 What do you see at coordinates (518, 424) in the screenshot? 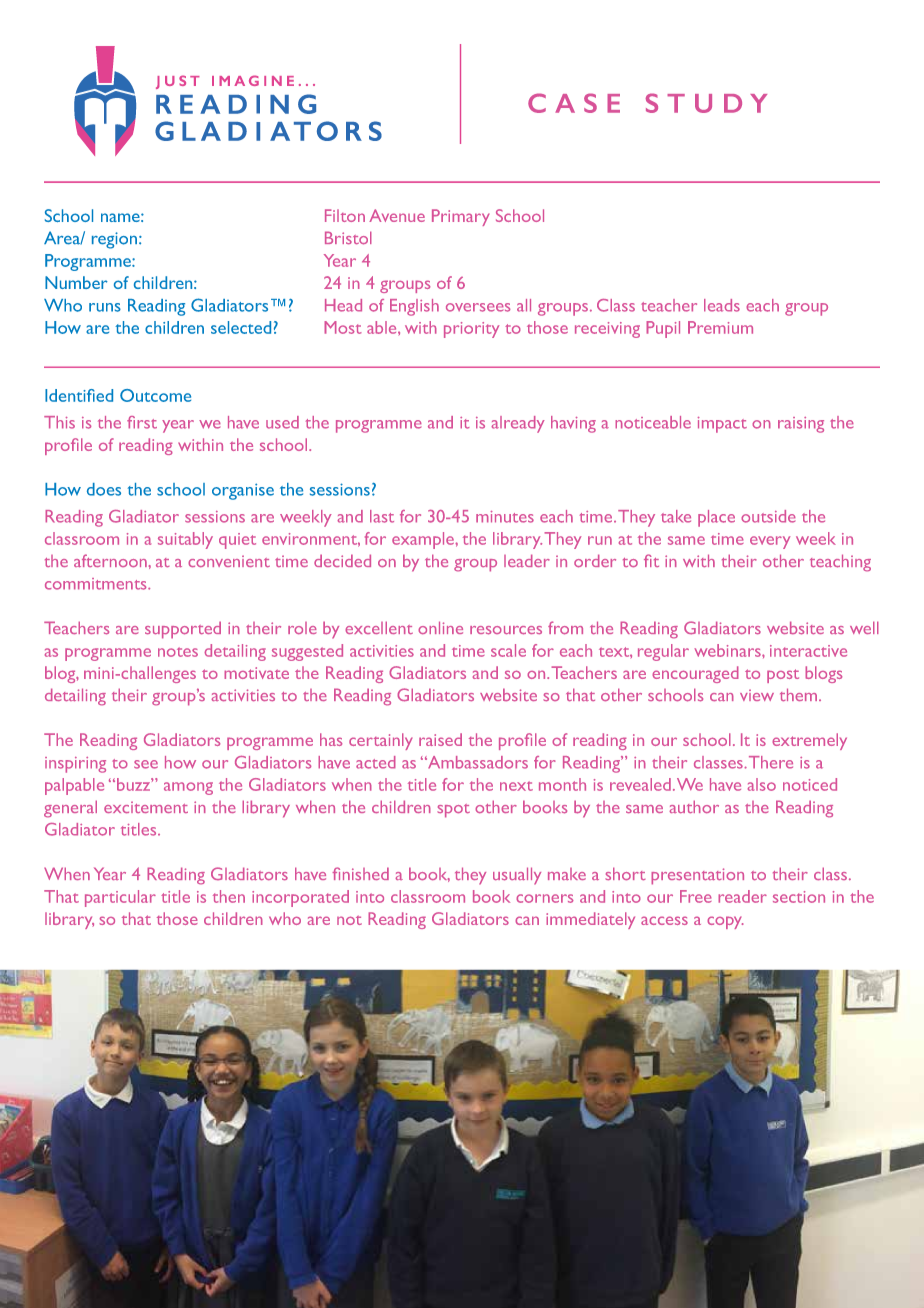
I see `already` at bounding box center [518, 424].
